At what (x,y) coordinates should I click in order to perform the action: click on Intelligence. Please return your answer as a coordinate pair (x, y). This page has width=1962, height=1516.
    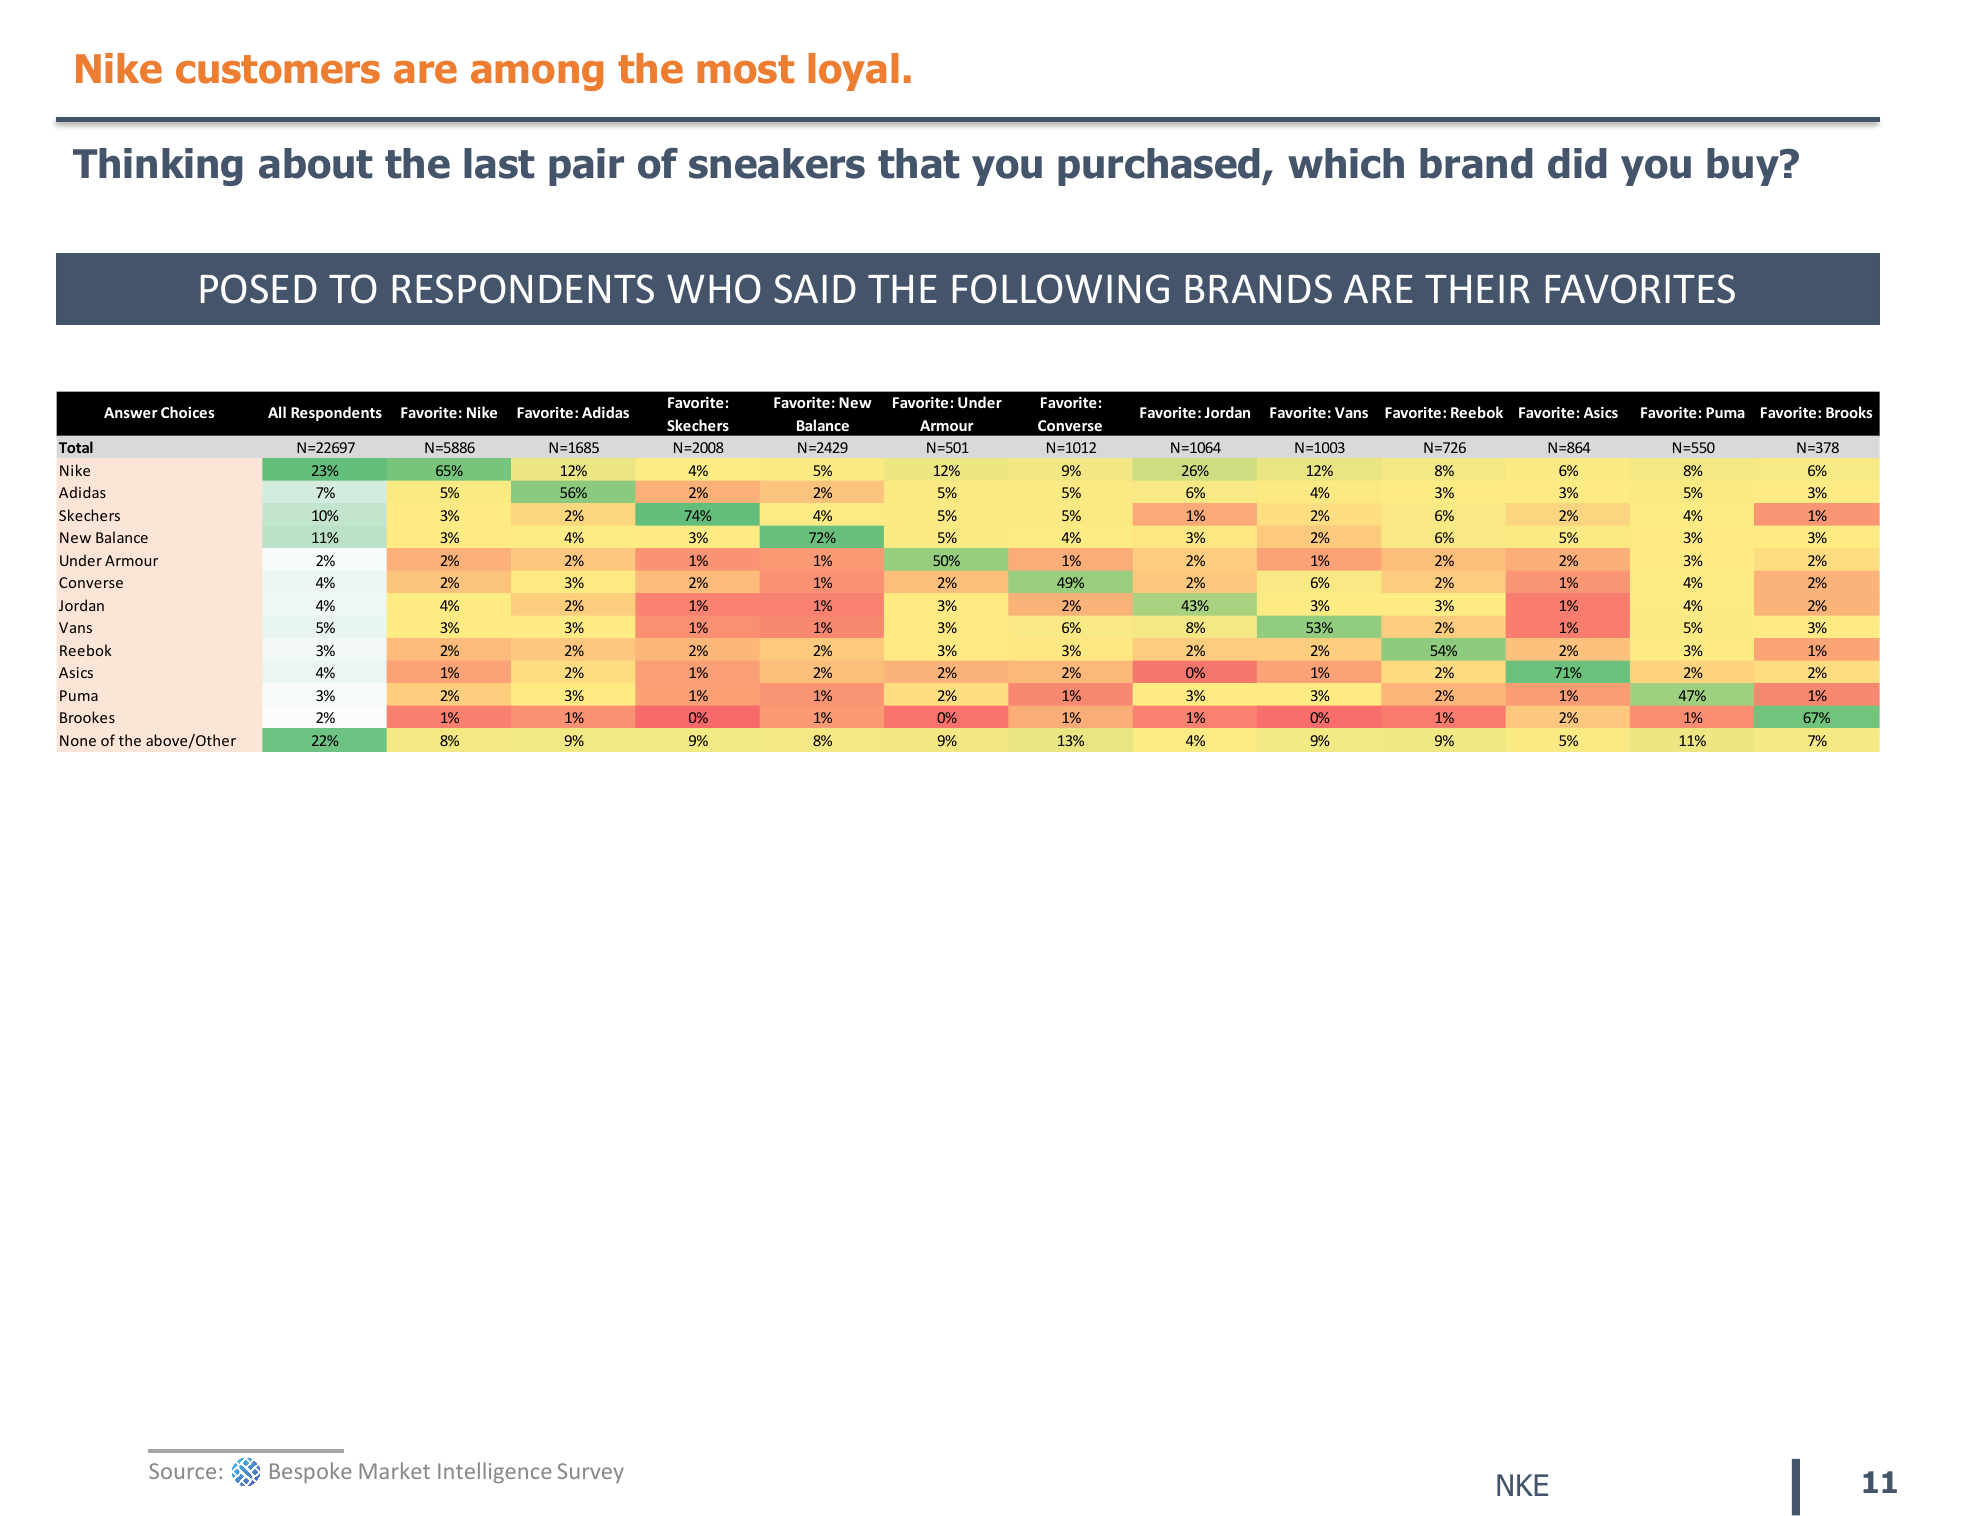
    Looking at the image, I should click on (494, 1472).
